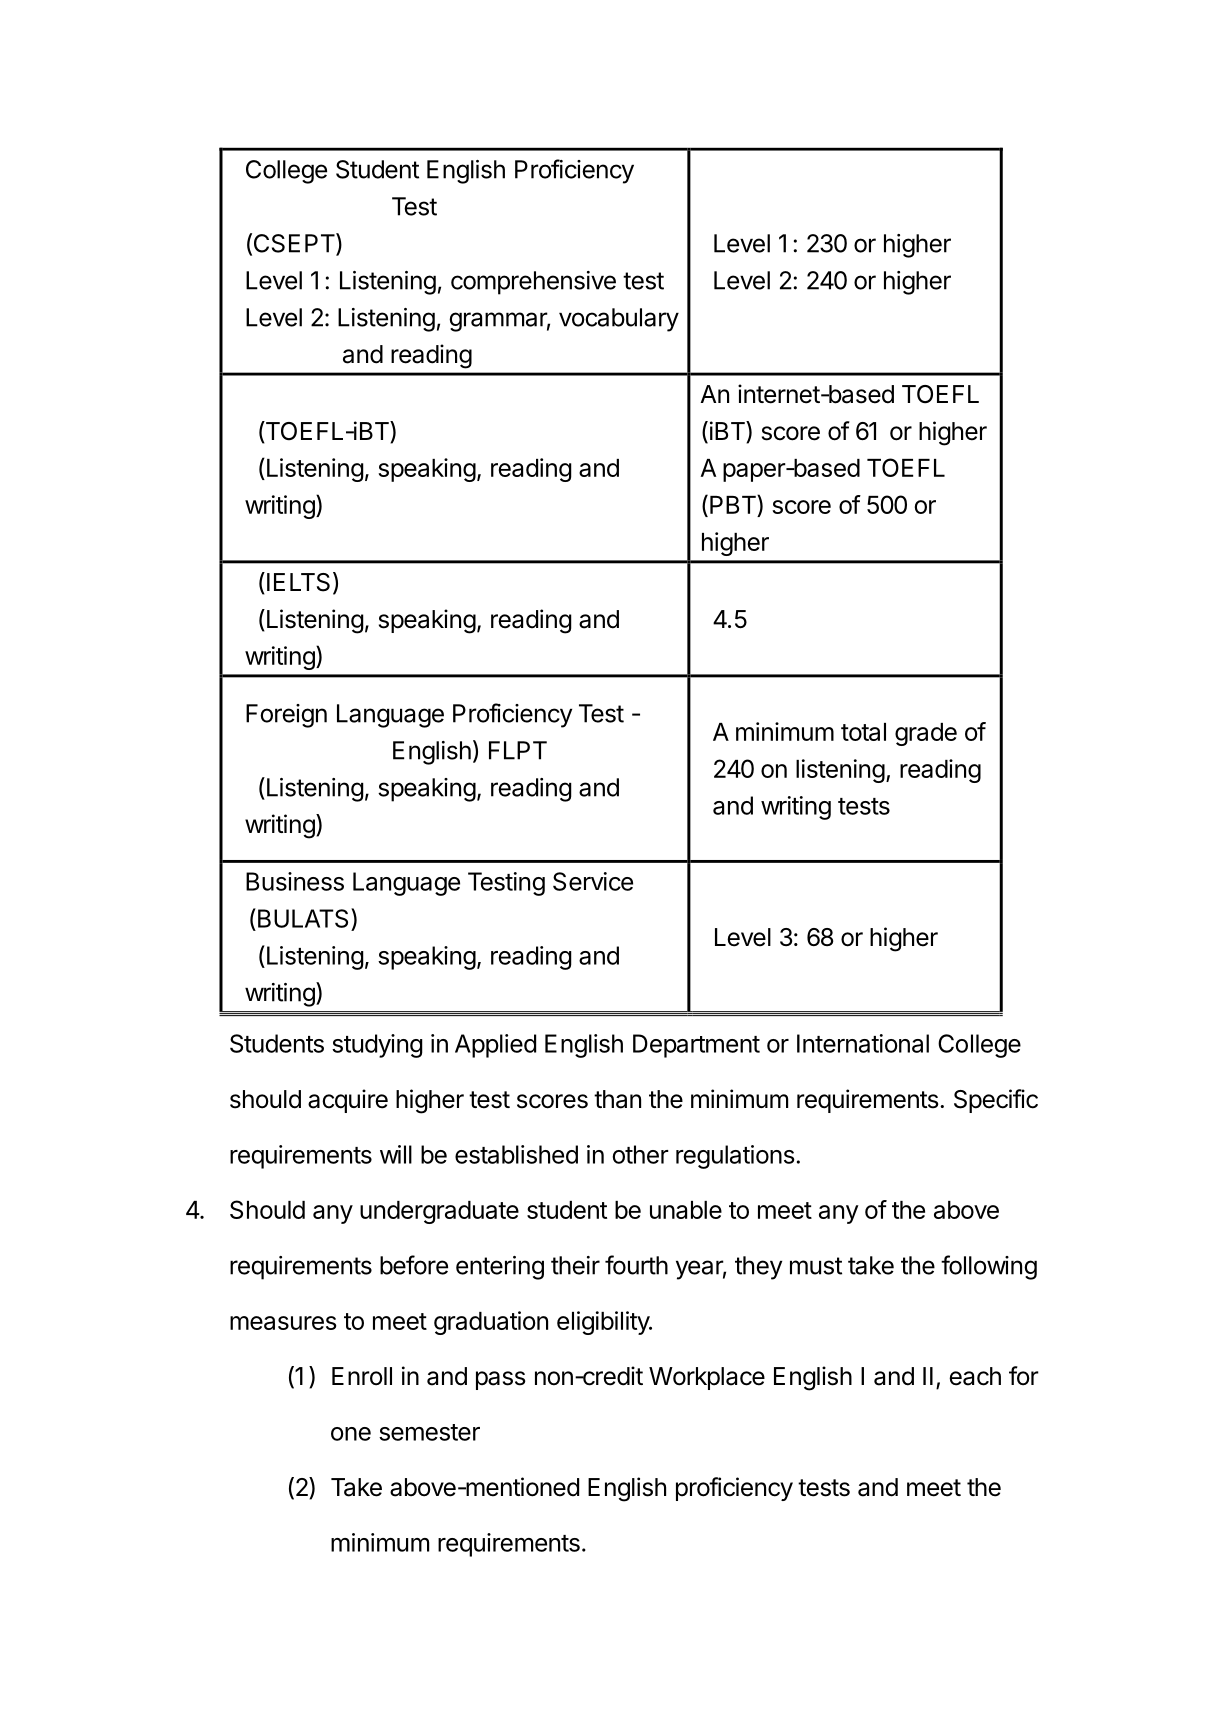 This screenshot has width=1222, height=1728. I want to click on grade, so click(926, 734).
